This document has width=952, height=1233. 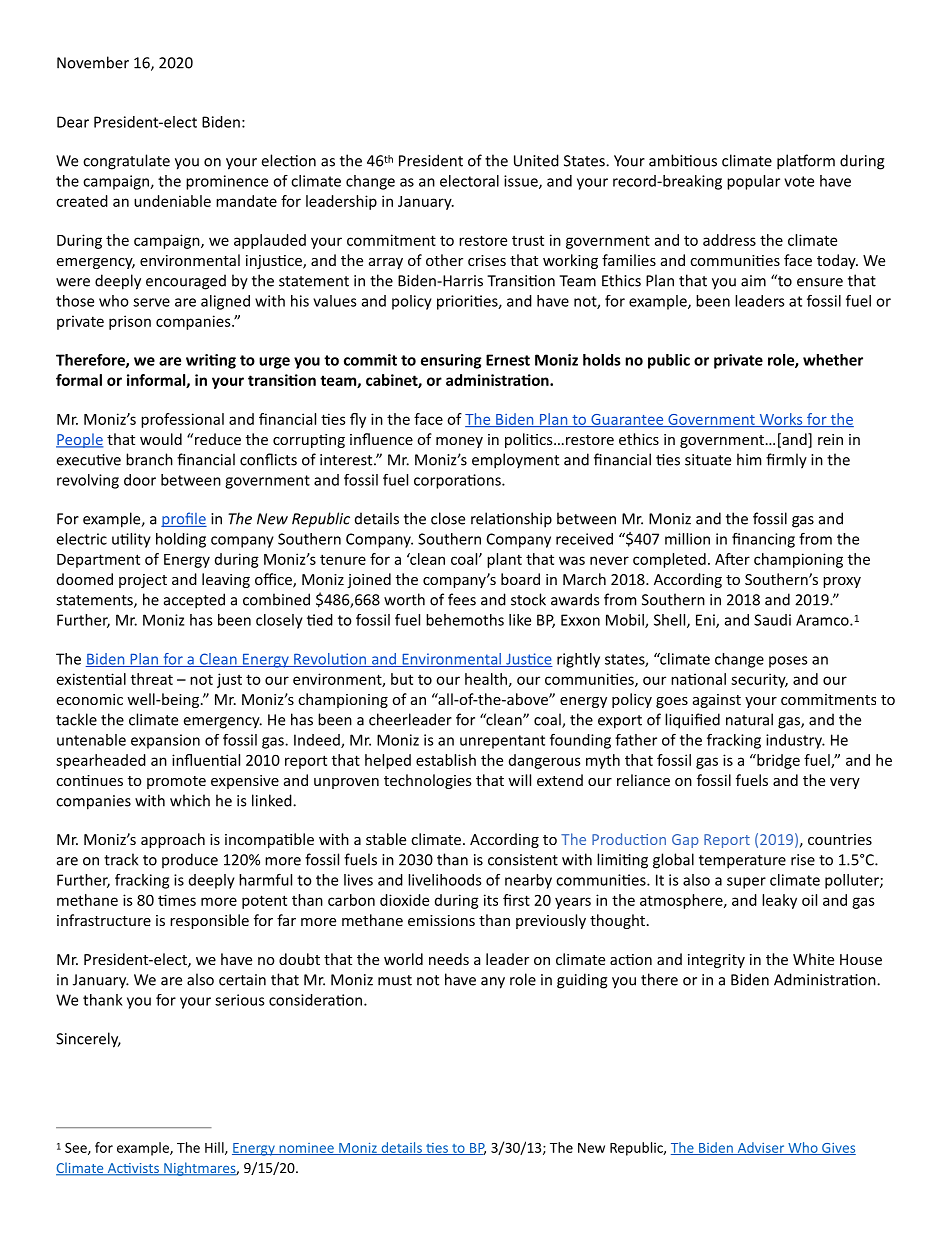 What do you see at coordinates (833, 360) in the document?
I see `whether` at bounding box center [833, 360].
